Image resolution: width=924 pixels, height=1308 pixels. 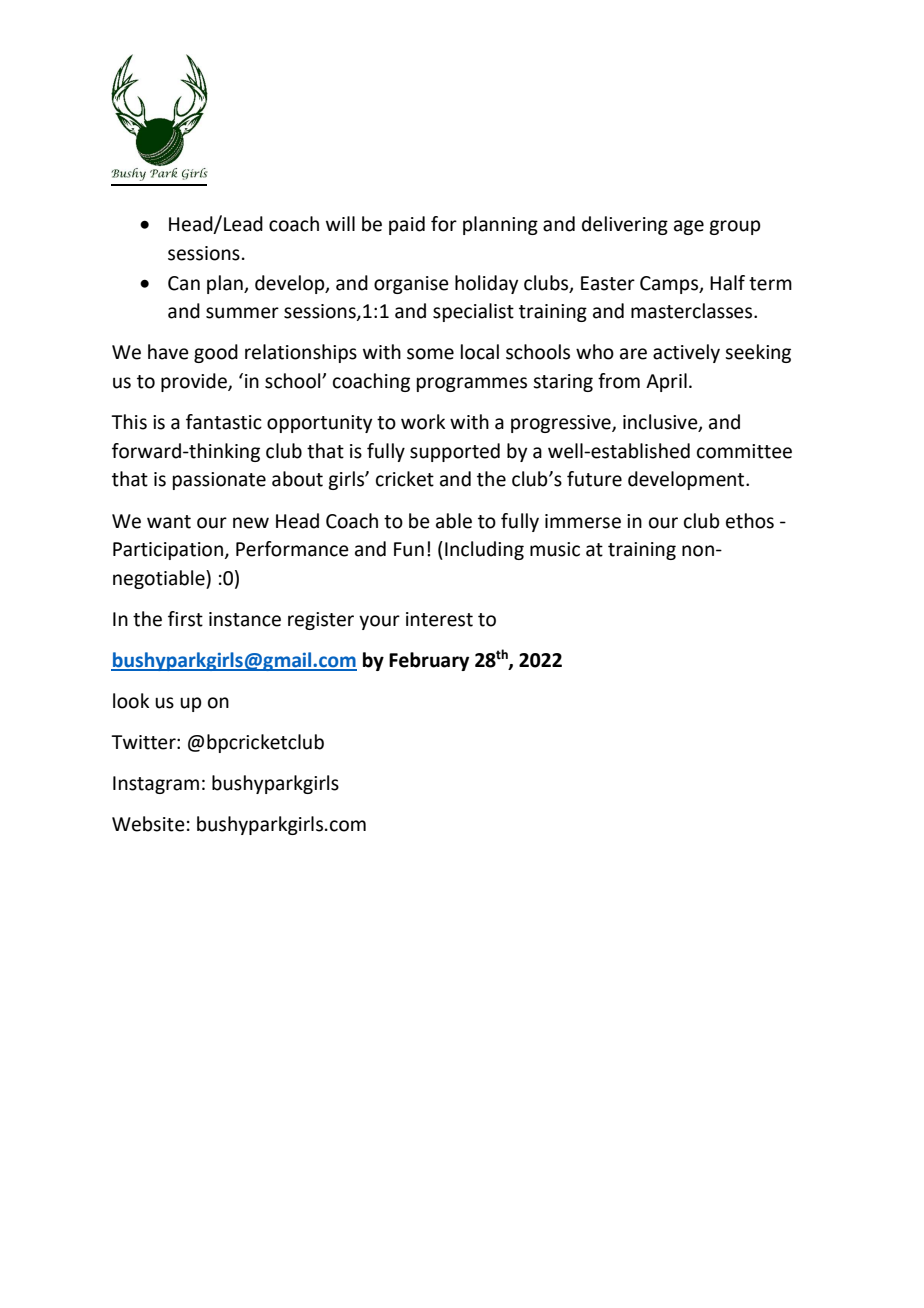 What do you see at coordinates (484, 550) in the document?
I see `Including` at bounding box center [484, 550].
